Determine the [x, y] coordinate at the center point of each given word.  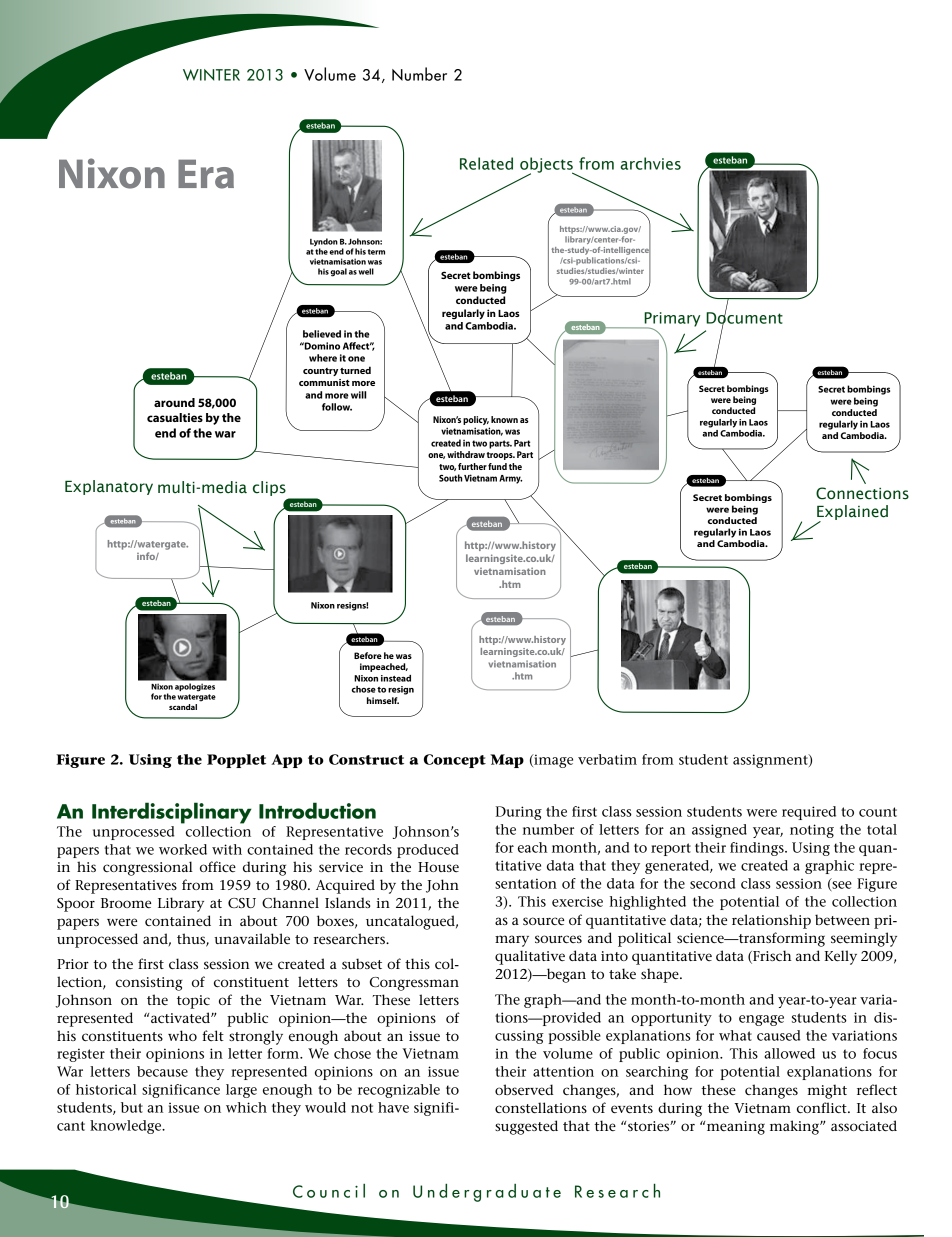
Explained [852, 514]
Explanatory [109, 487]
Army [510, 479]
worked [183, 849]
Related [486, 163]
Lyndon [324, 243]
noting [812, 831]
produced [428, 851]
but [132, 1107]
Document [744, 318]
